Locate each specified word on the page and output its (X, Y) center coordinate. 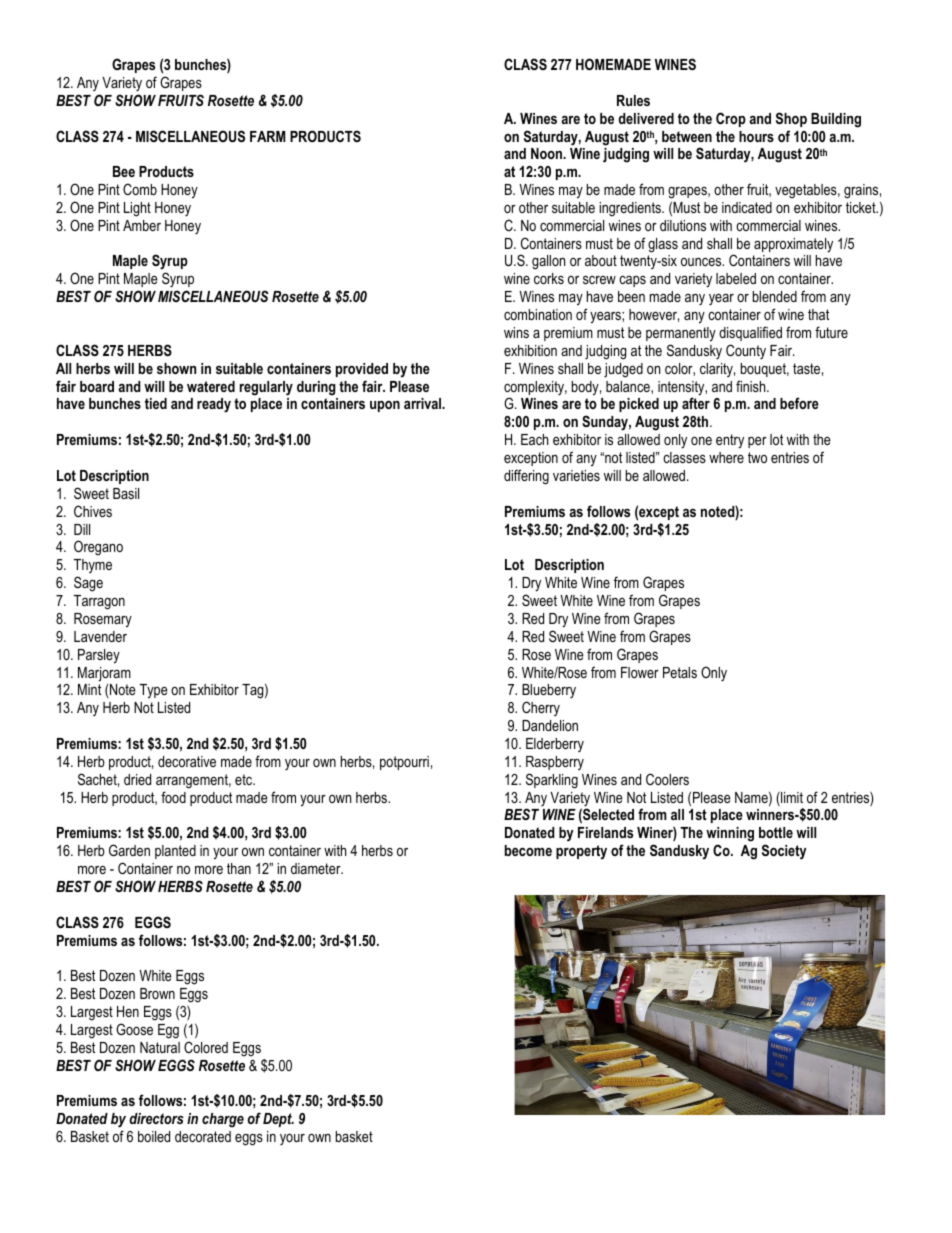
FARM (267, 136)
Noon (548, 153)
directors (156, 1118)
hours (756, 136)
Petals (680, 672)
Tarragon (99, 602)
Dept (278, 1120)
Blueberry (549, 693)
